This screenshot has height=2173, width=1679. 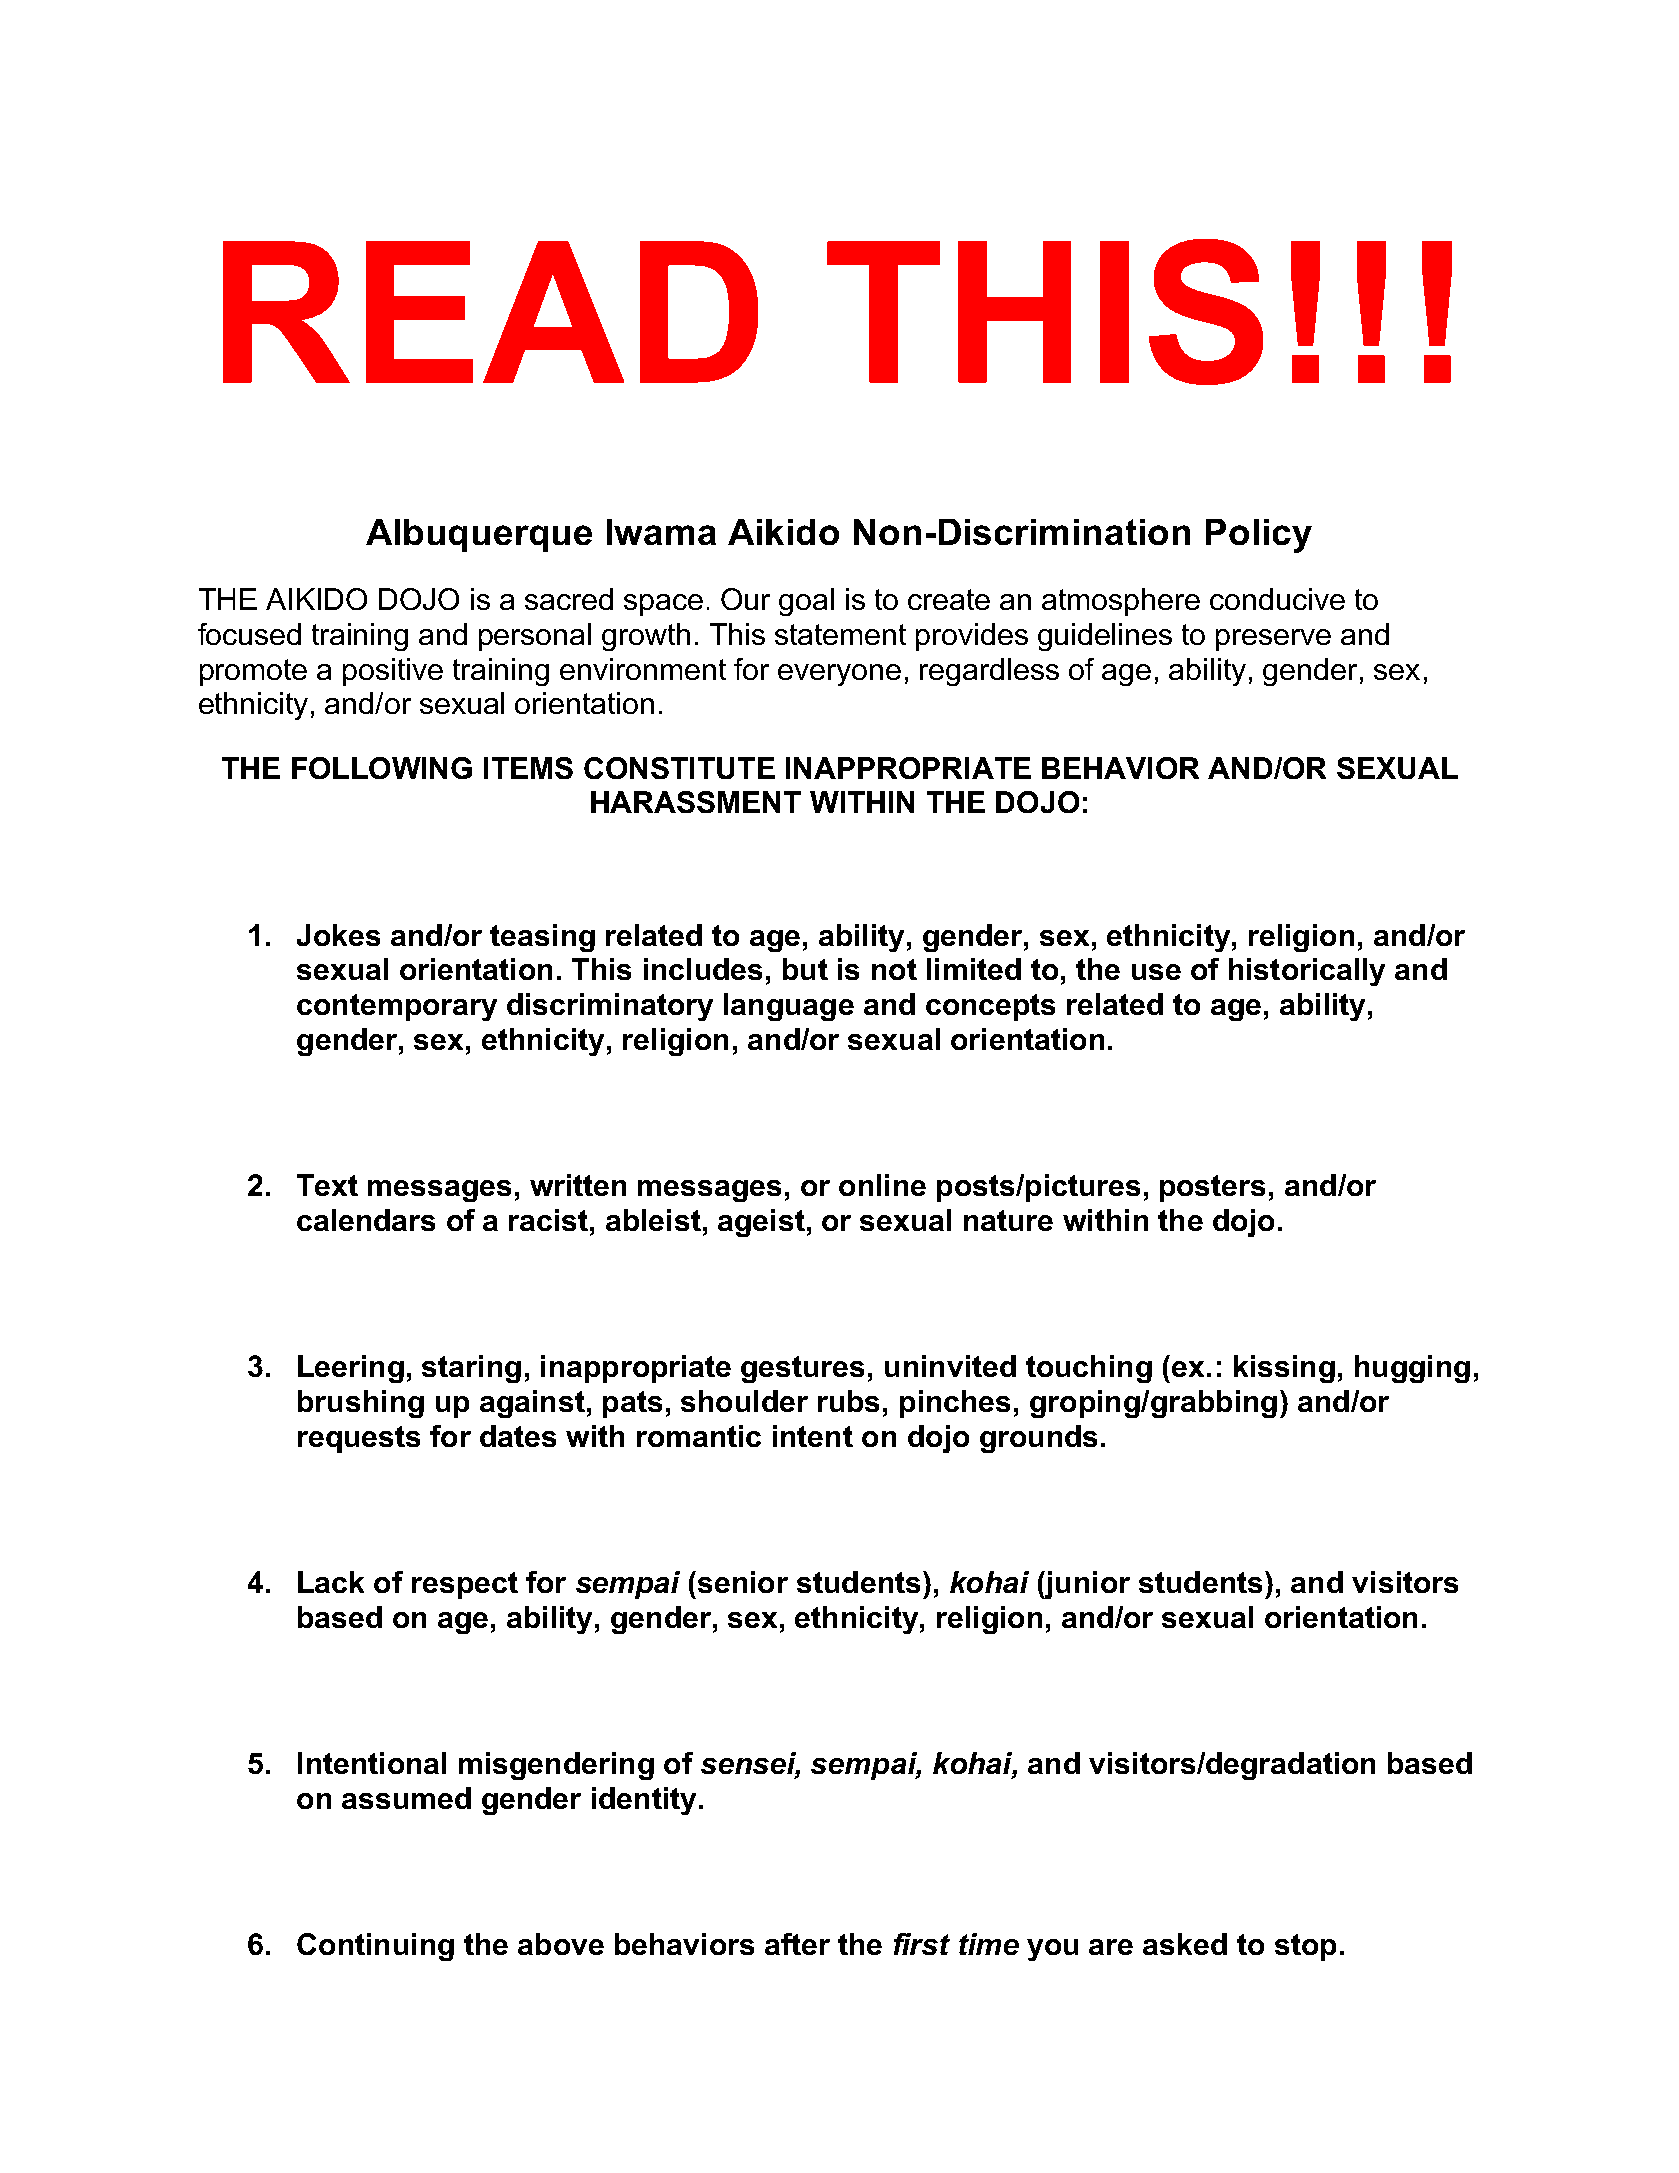 I want to click on stop, so click(x=1305, y=1947).
